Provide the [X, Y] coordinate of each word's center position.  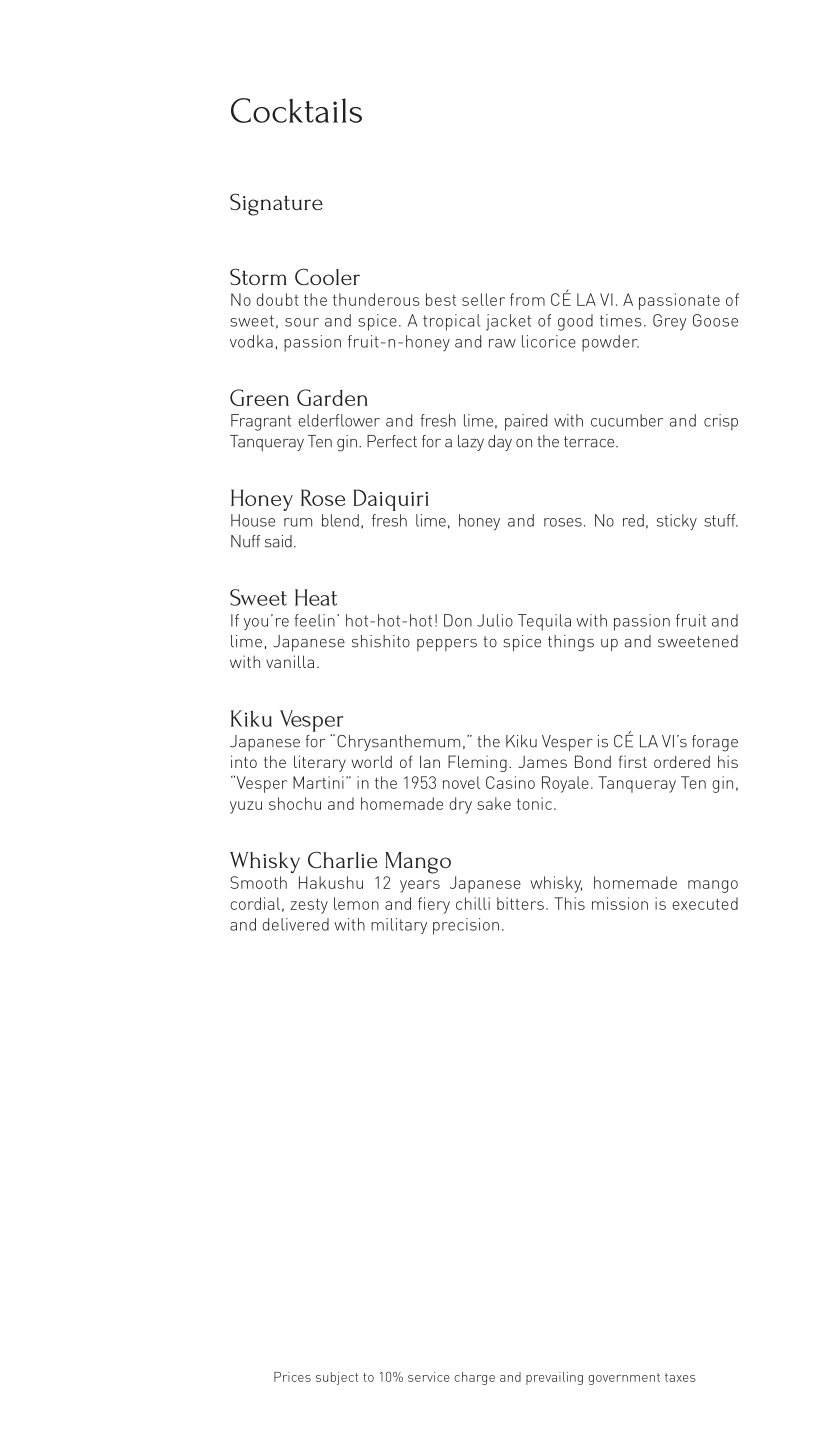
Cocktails [296, 110]
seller [483, 299]
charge [474, 1378]
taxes [680, 1377]
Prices [292, 1377]
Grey [670, 322]
